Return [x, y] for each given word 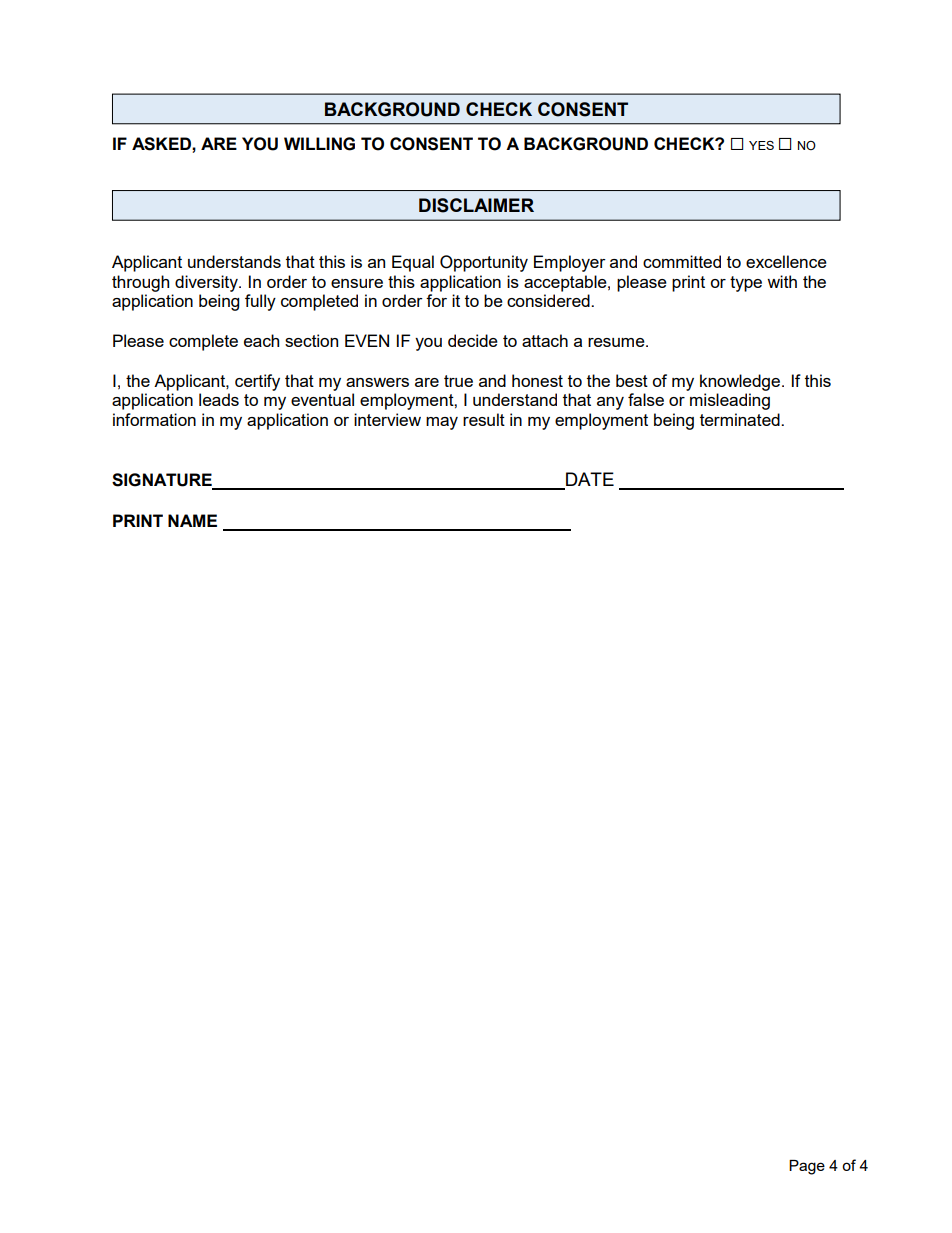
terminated [741, 419]
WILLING [319, 144]
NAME [192, 520]
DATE [589, 480]
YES [761, 145]
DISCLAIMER [476, 205]
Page [807, 1167]
